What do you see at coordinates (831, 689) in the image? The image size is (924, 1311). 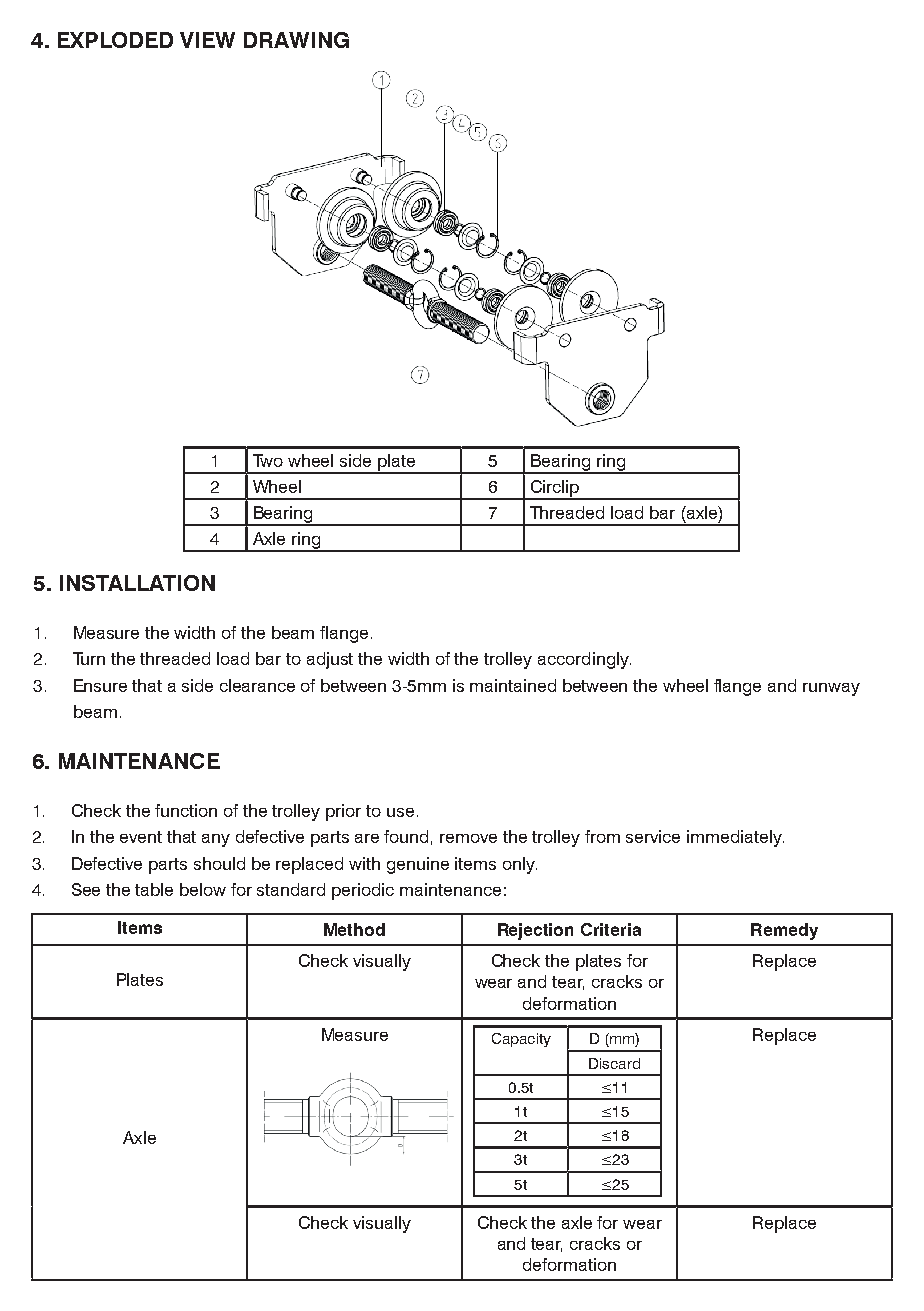 I see `runway` at bounding box center [831, 689].
